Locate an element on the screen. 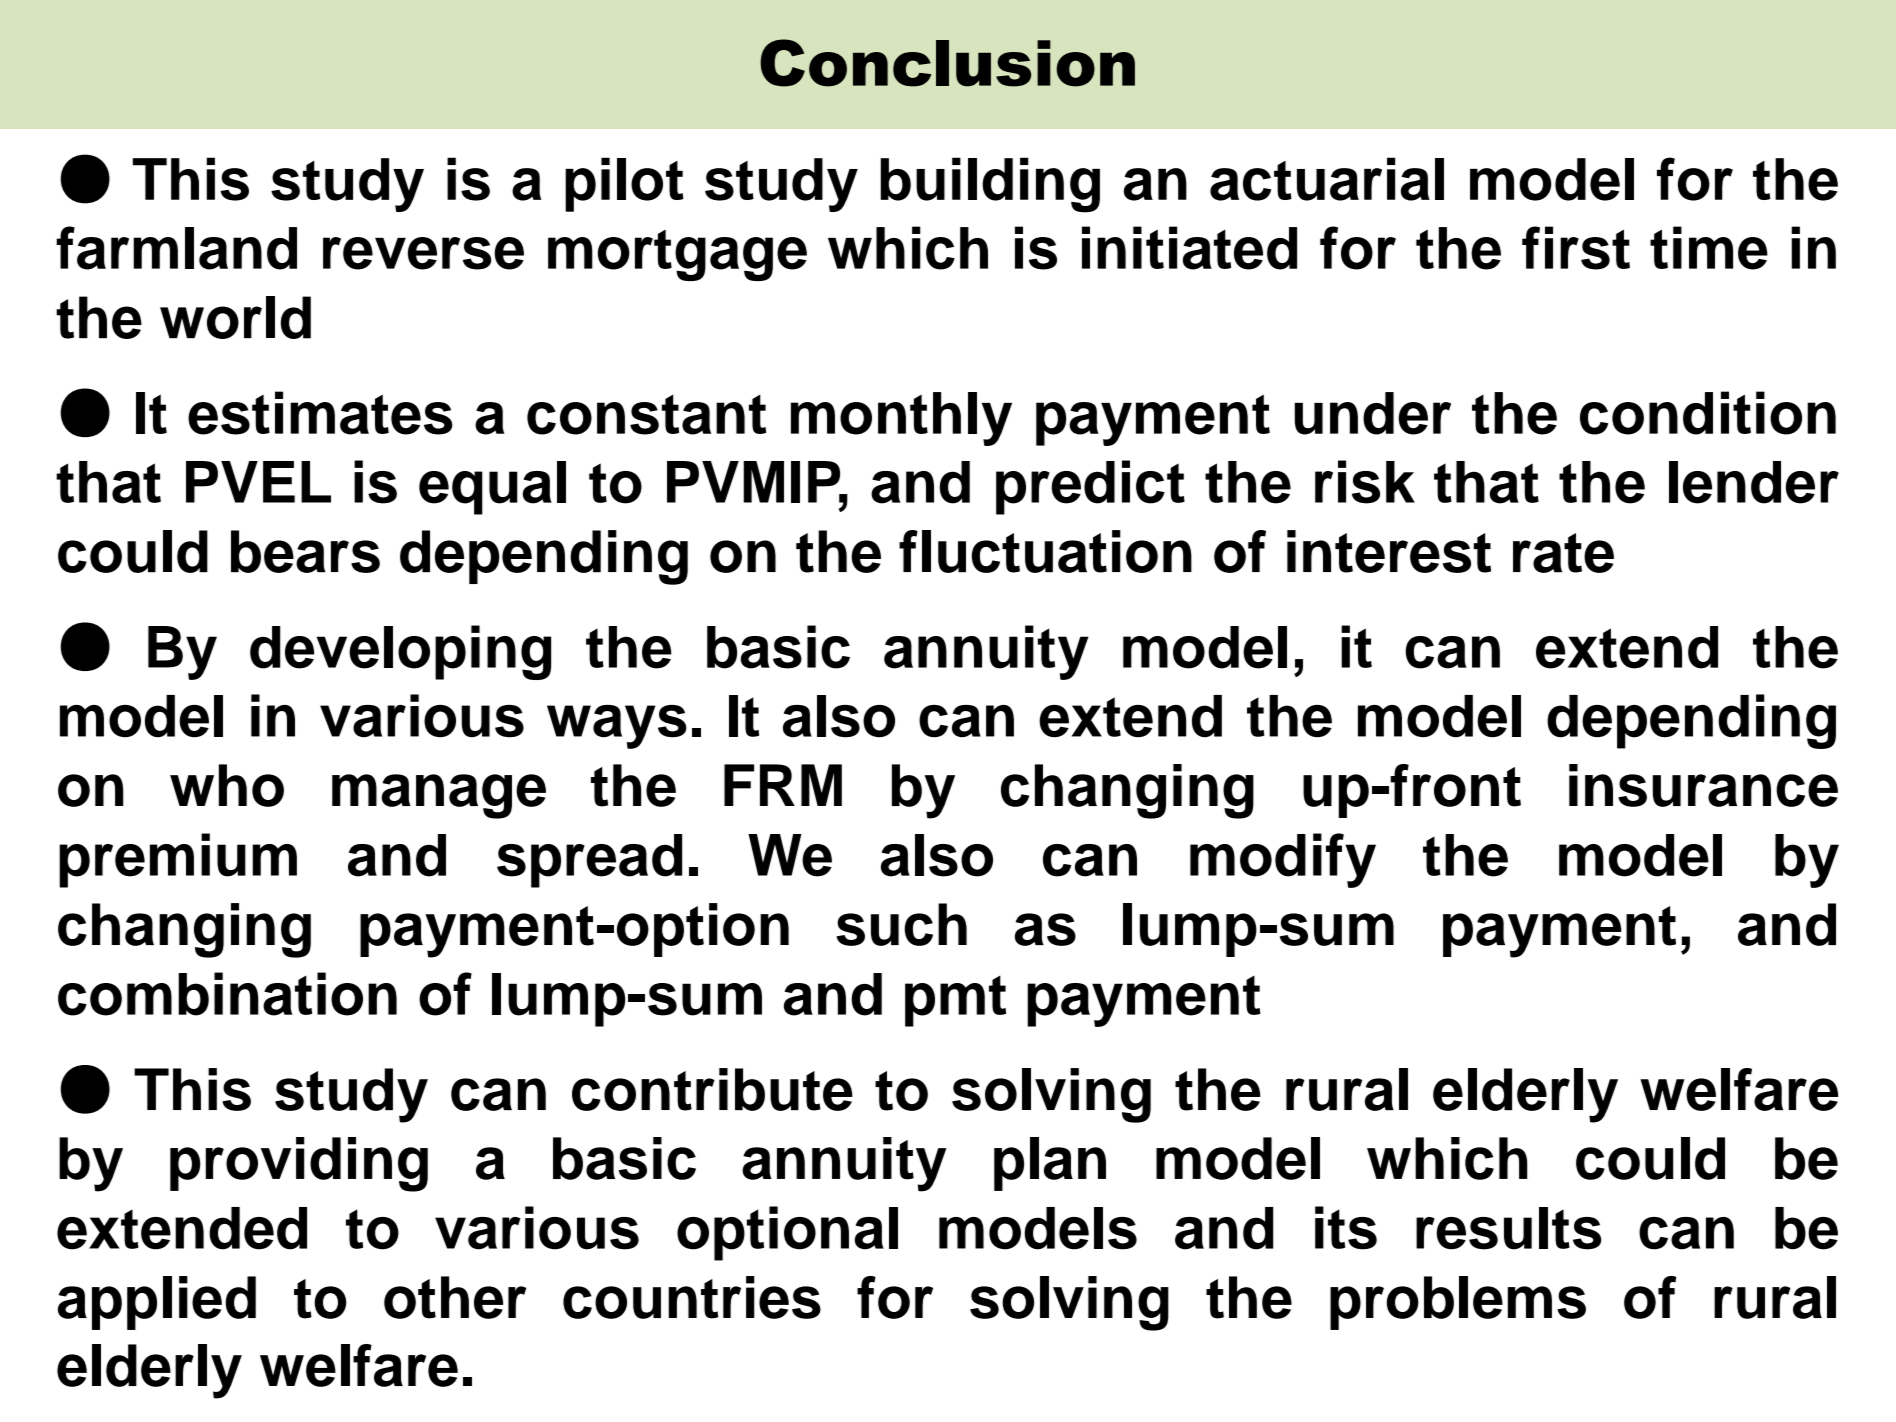 This screenshot has height=1422, width=1896. monthly is located at coordinates (901, 419).
